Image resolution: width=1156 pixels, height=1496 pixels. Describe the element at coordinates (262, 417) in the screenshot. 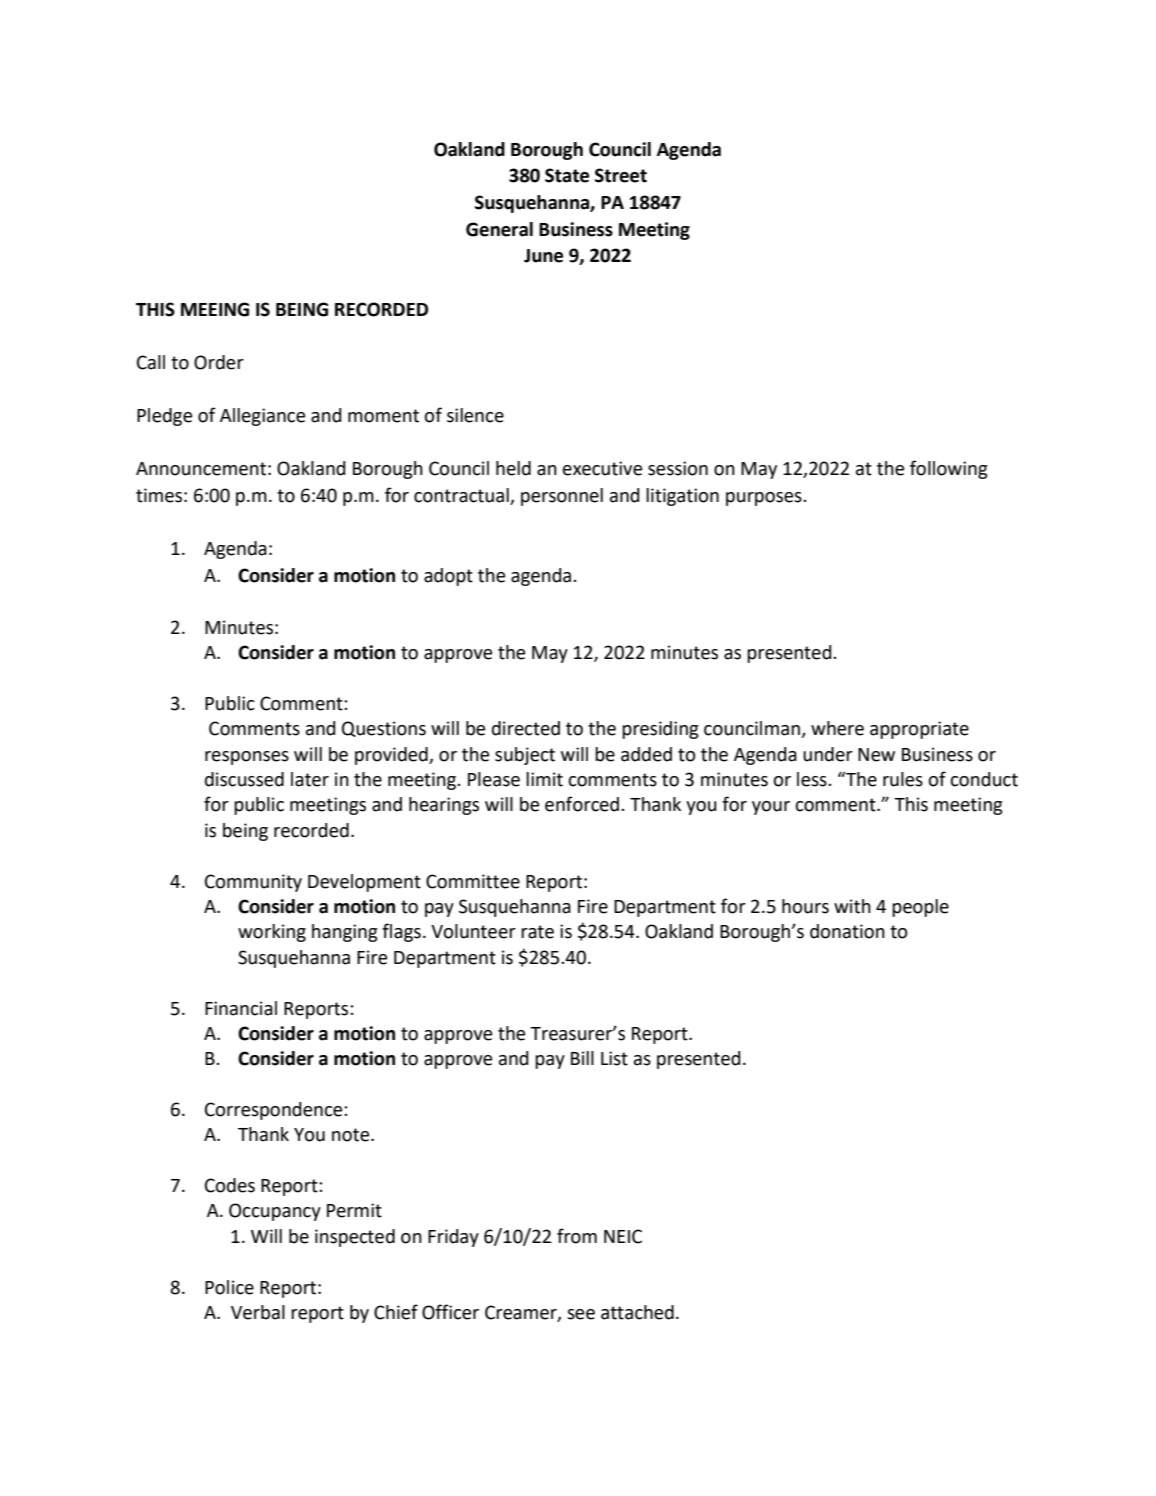

I see `Allegiance` at that location.
